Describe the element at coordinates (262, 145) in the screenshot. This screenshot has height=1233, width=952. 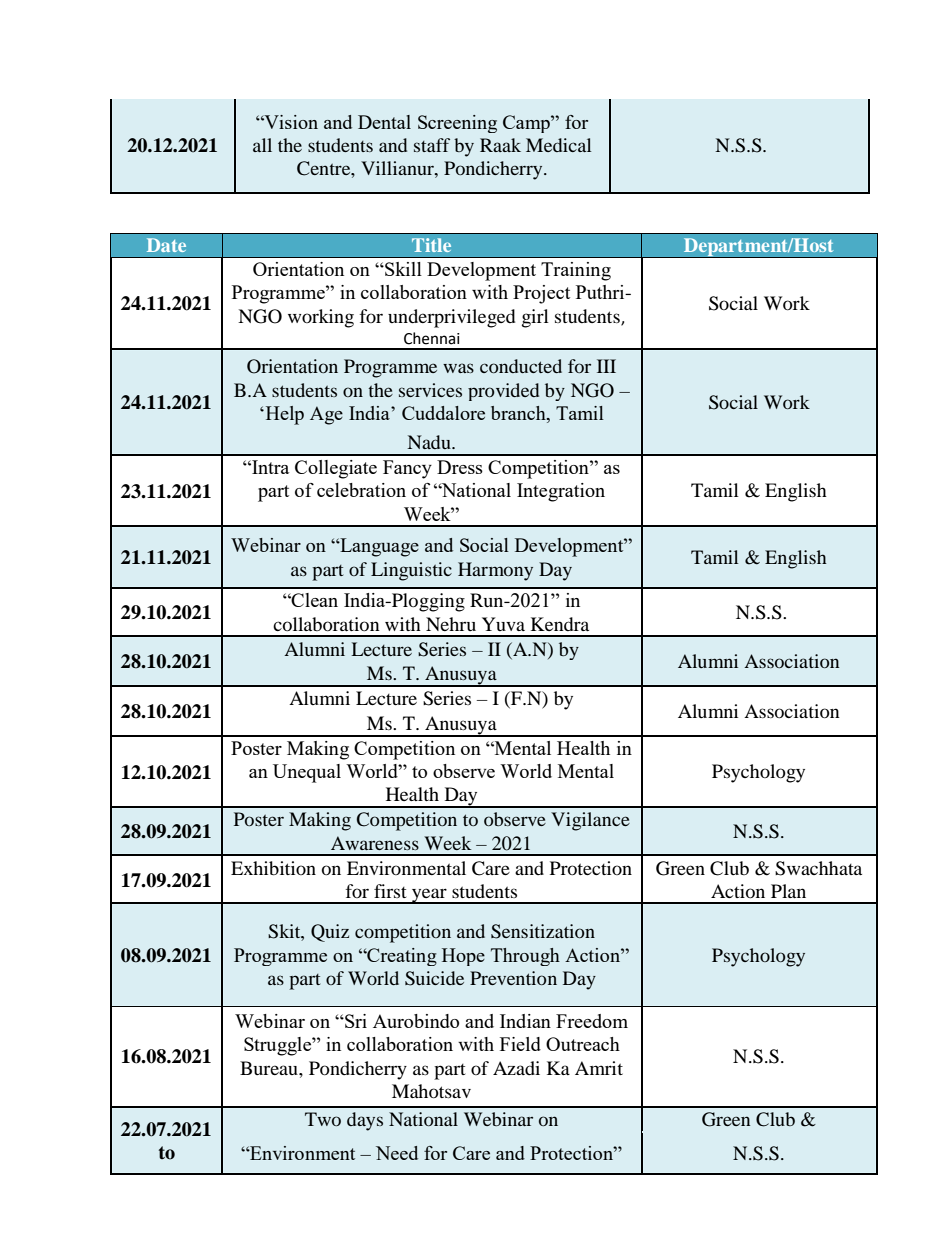
I see `all` at that location.
